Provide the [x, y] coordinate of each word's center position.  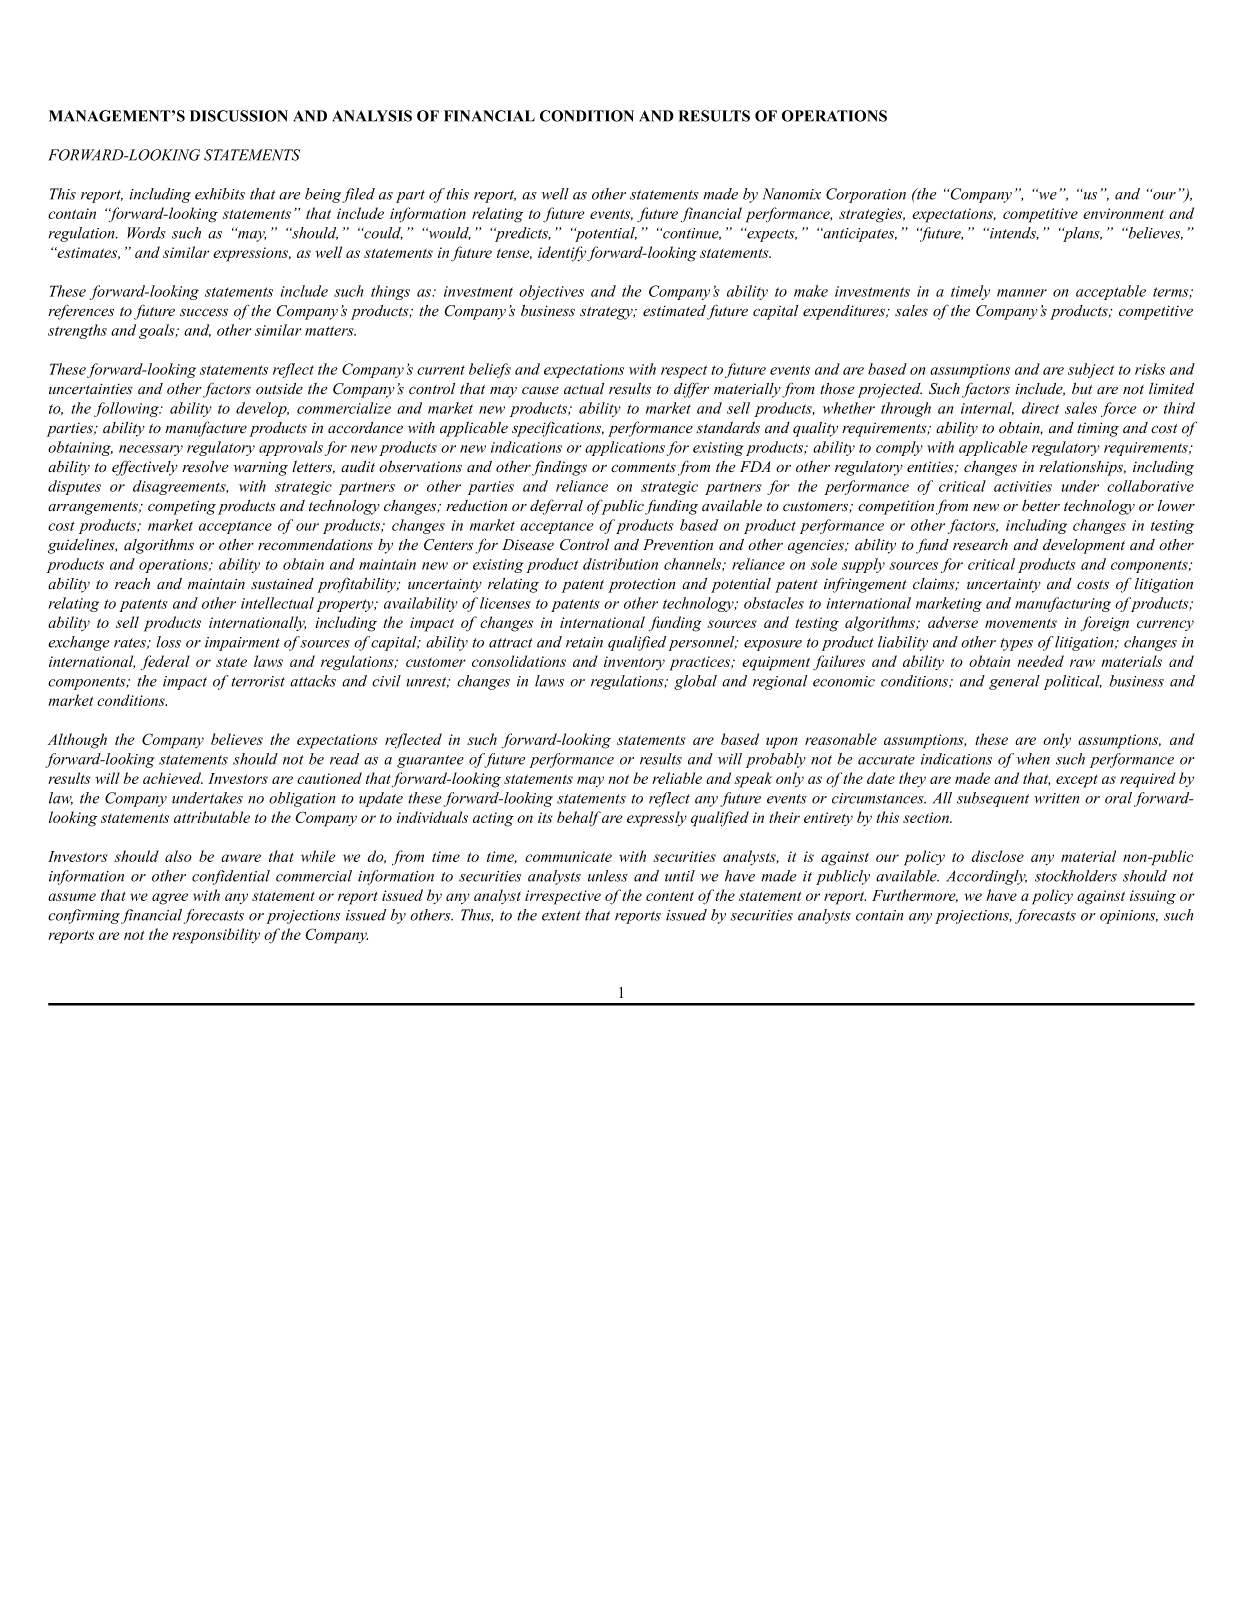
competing [182, 507]
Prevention [678, 545]
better [1041, 506]
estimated [674, 311]
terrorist [258, 681]
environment [1123, 213]
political [1073, 682]
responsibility [216, 936]
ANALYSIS [372, 116]
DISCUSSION [239, 116]
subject [1091, 370]
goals [158, 331]
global [695, 682]
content [670, 896]
